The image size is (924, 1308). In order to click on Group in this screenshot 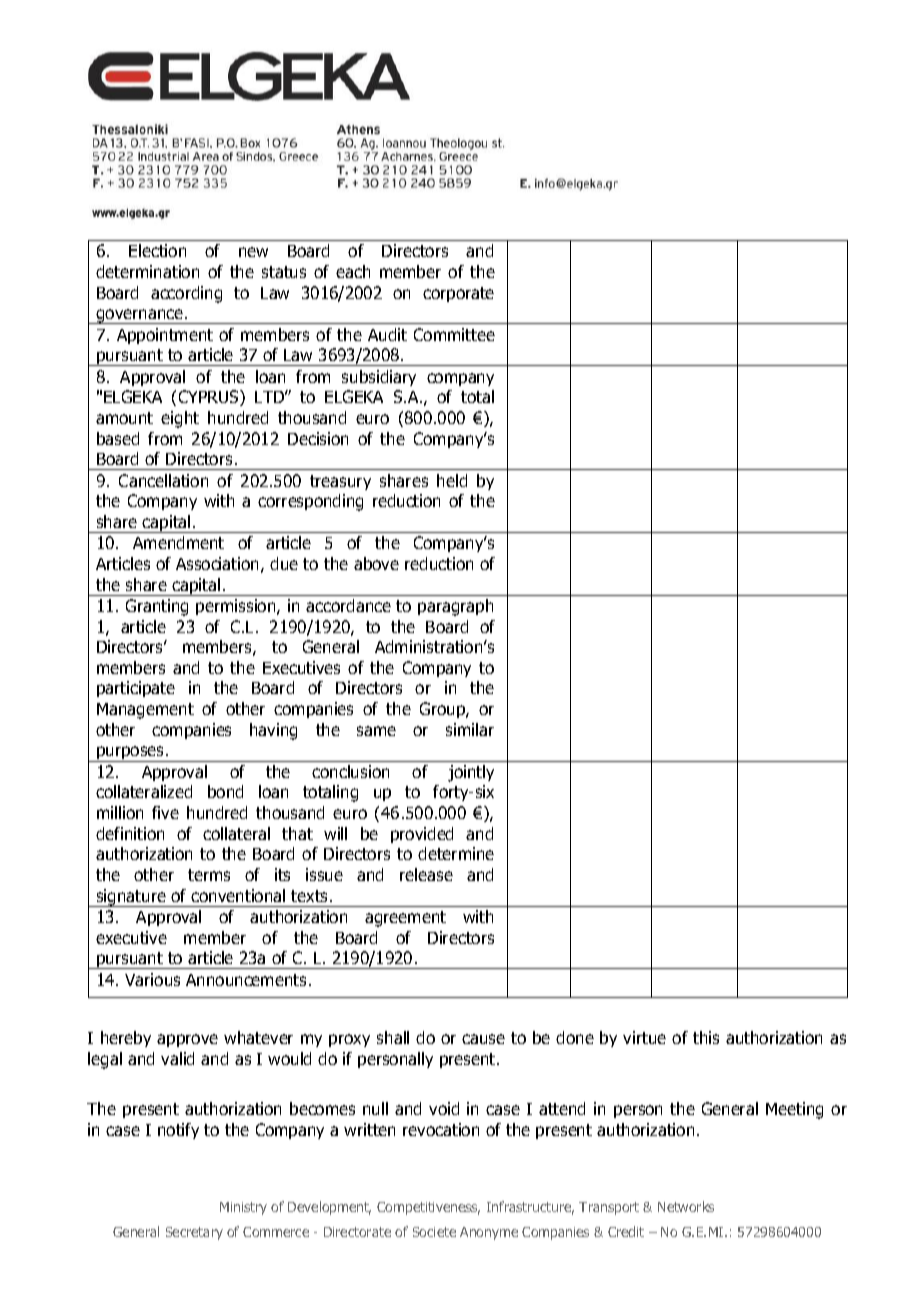, I will do `click(443, 710)`.
